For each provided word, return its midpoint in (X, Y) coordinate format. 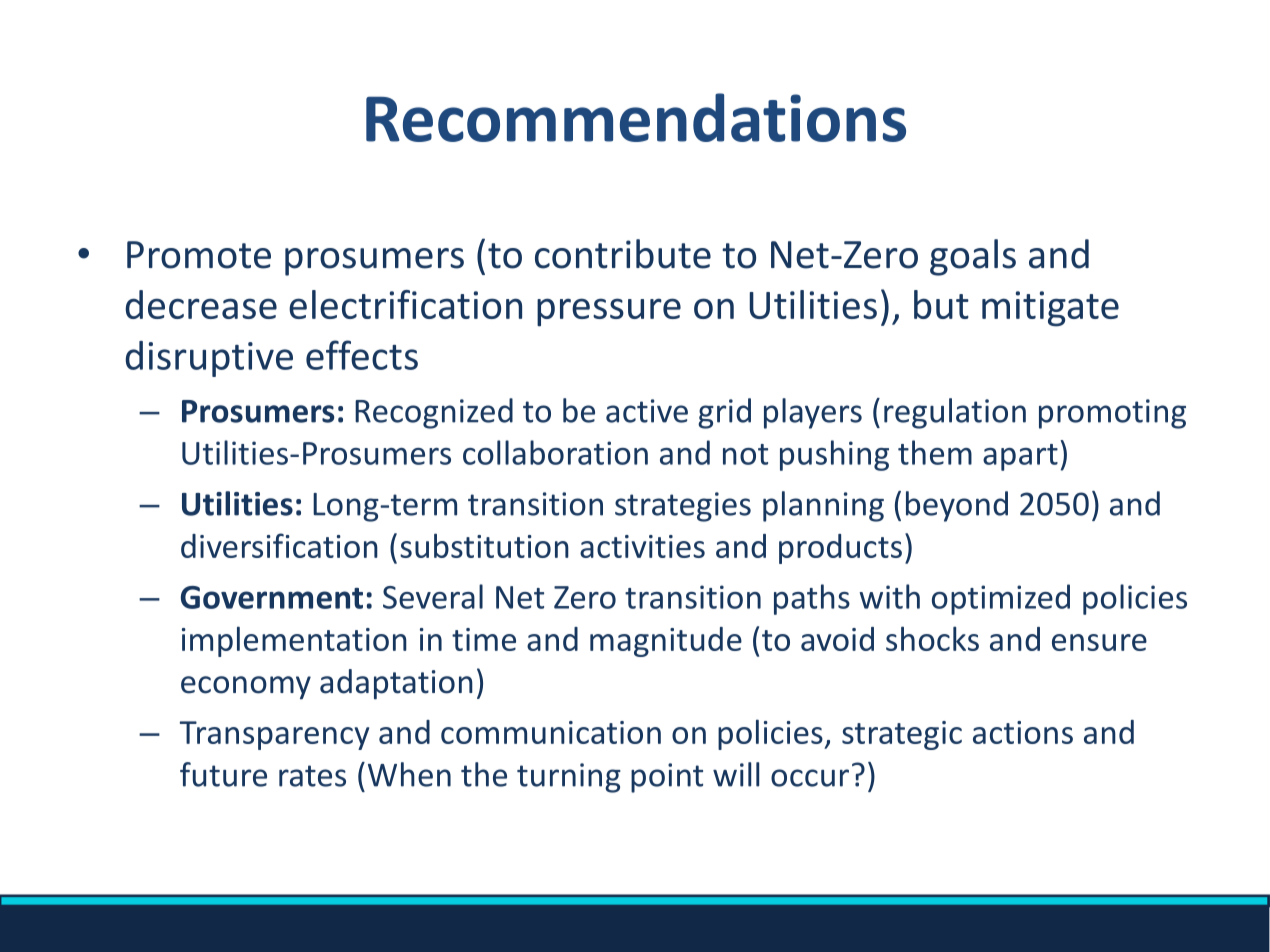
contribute (623, 254)
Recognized (434, 413)
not (745, 454)
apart (1020, 457)
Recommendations (636, 117)
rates (312, 776)
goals (973, 257)
